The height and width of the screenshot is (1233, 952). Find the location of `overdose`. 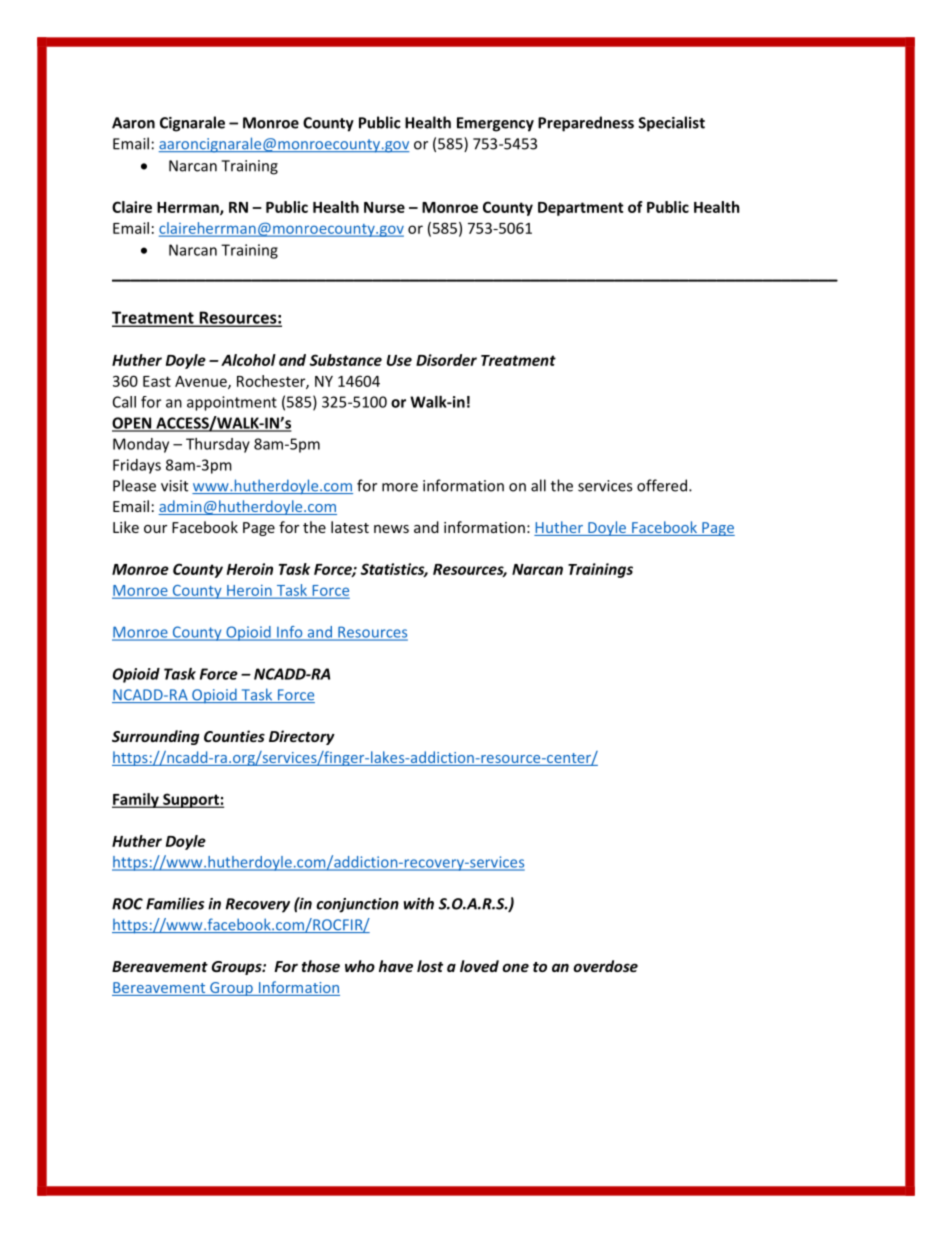

overdose is located at coordinates (605, 966).
